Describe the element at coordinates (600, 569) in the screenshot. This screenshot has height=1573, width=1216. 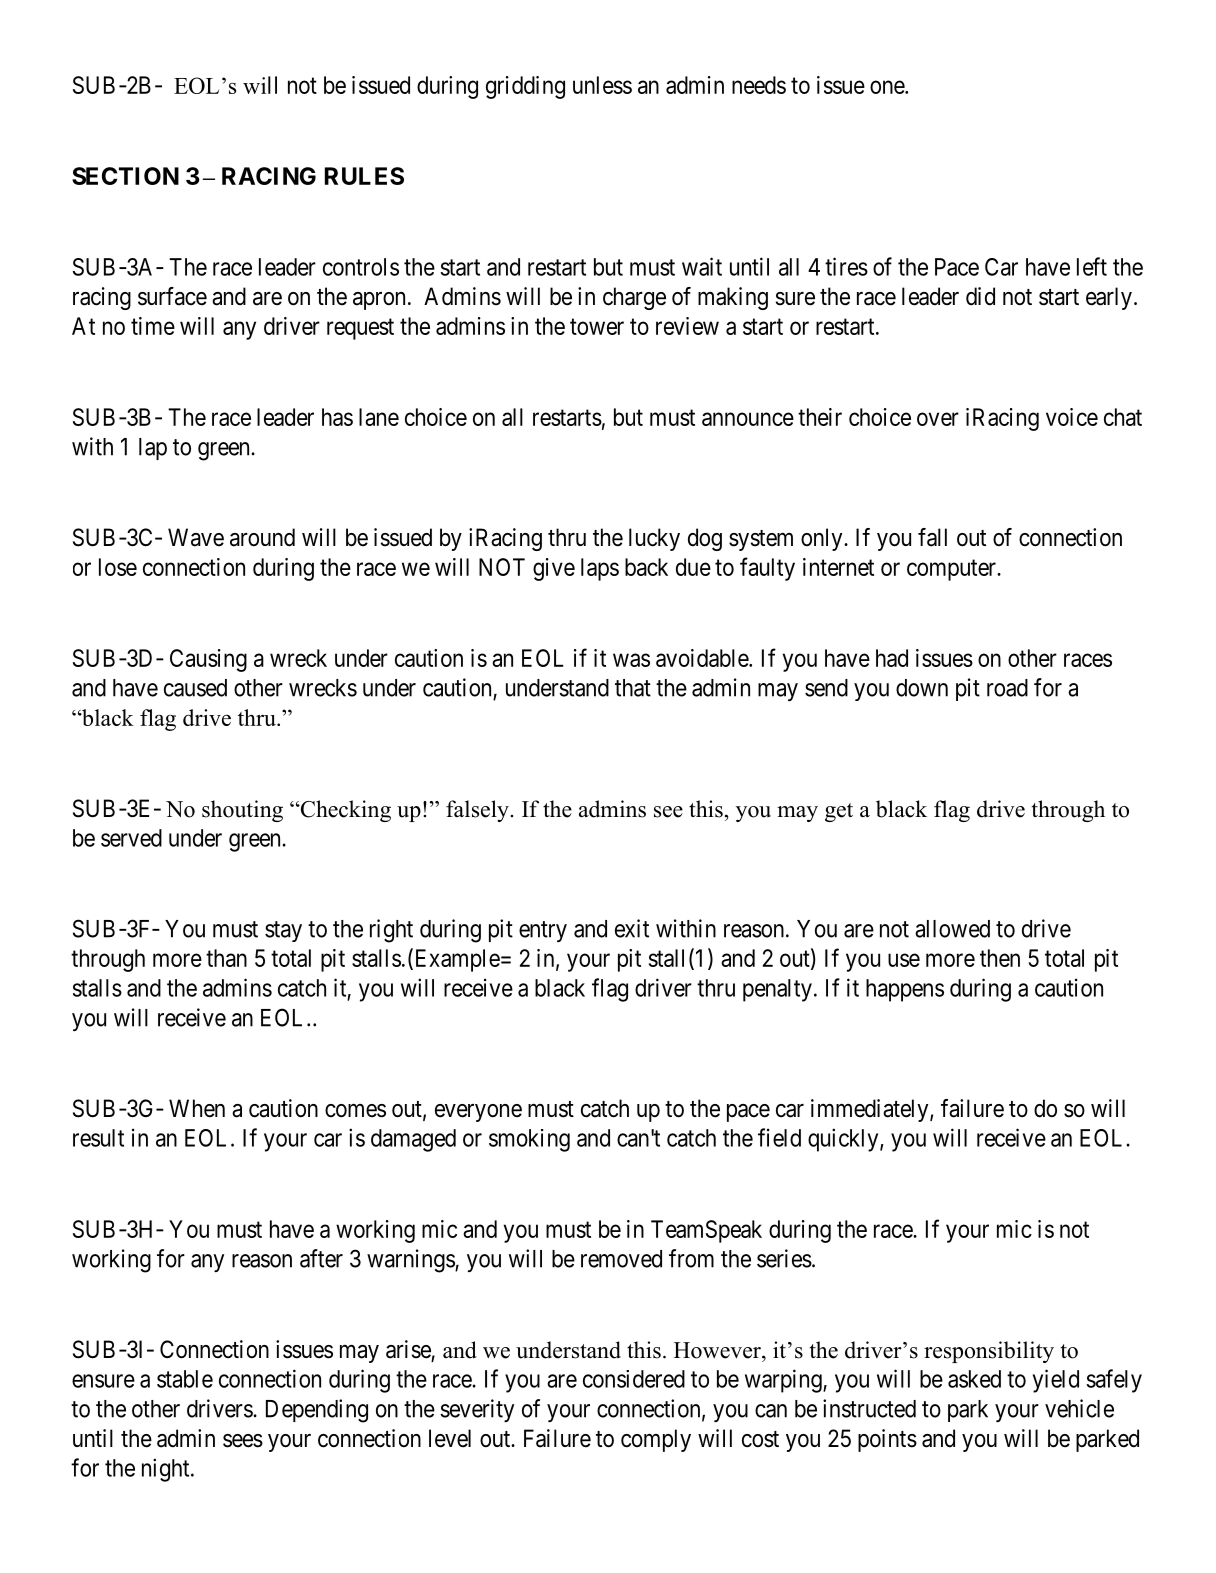
I see `laps` at that location.
